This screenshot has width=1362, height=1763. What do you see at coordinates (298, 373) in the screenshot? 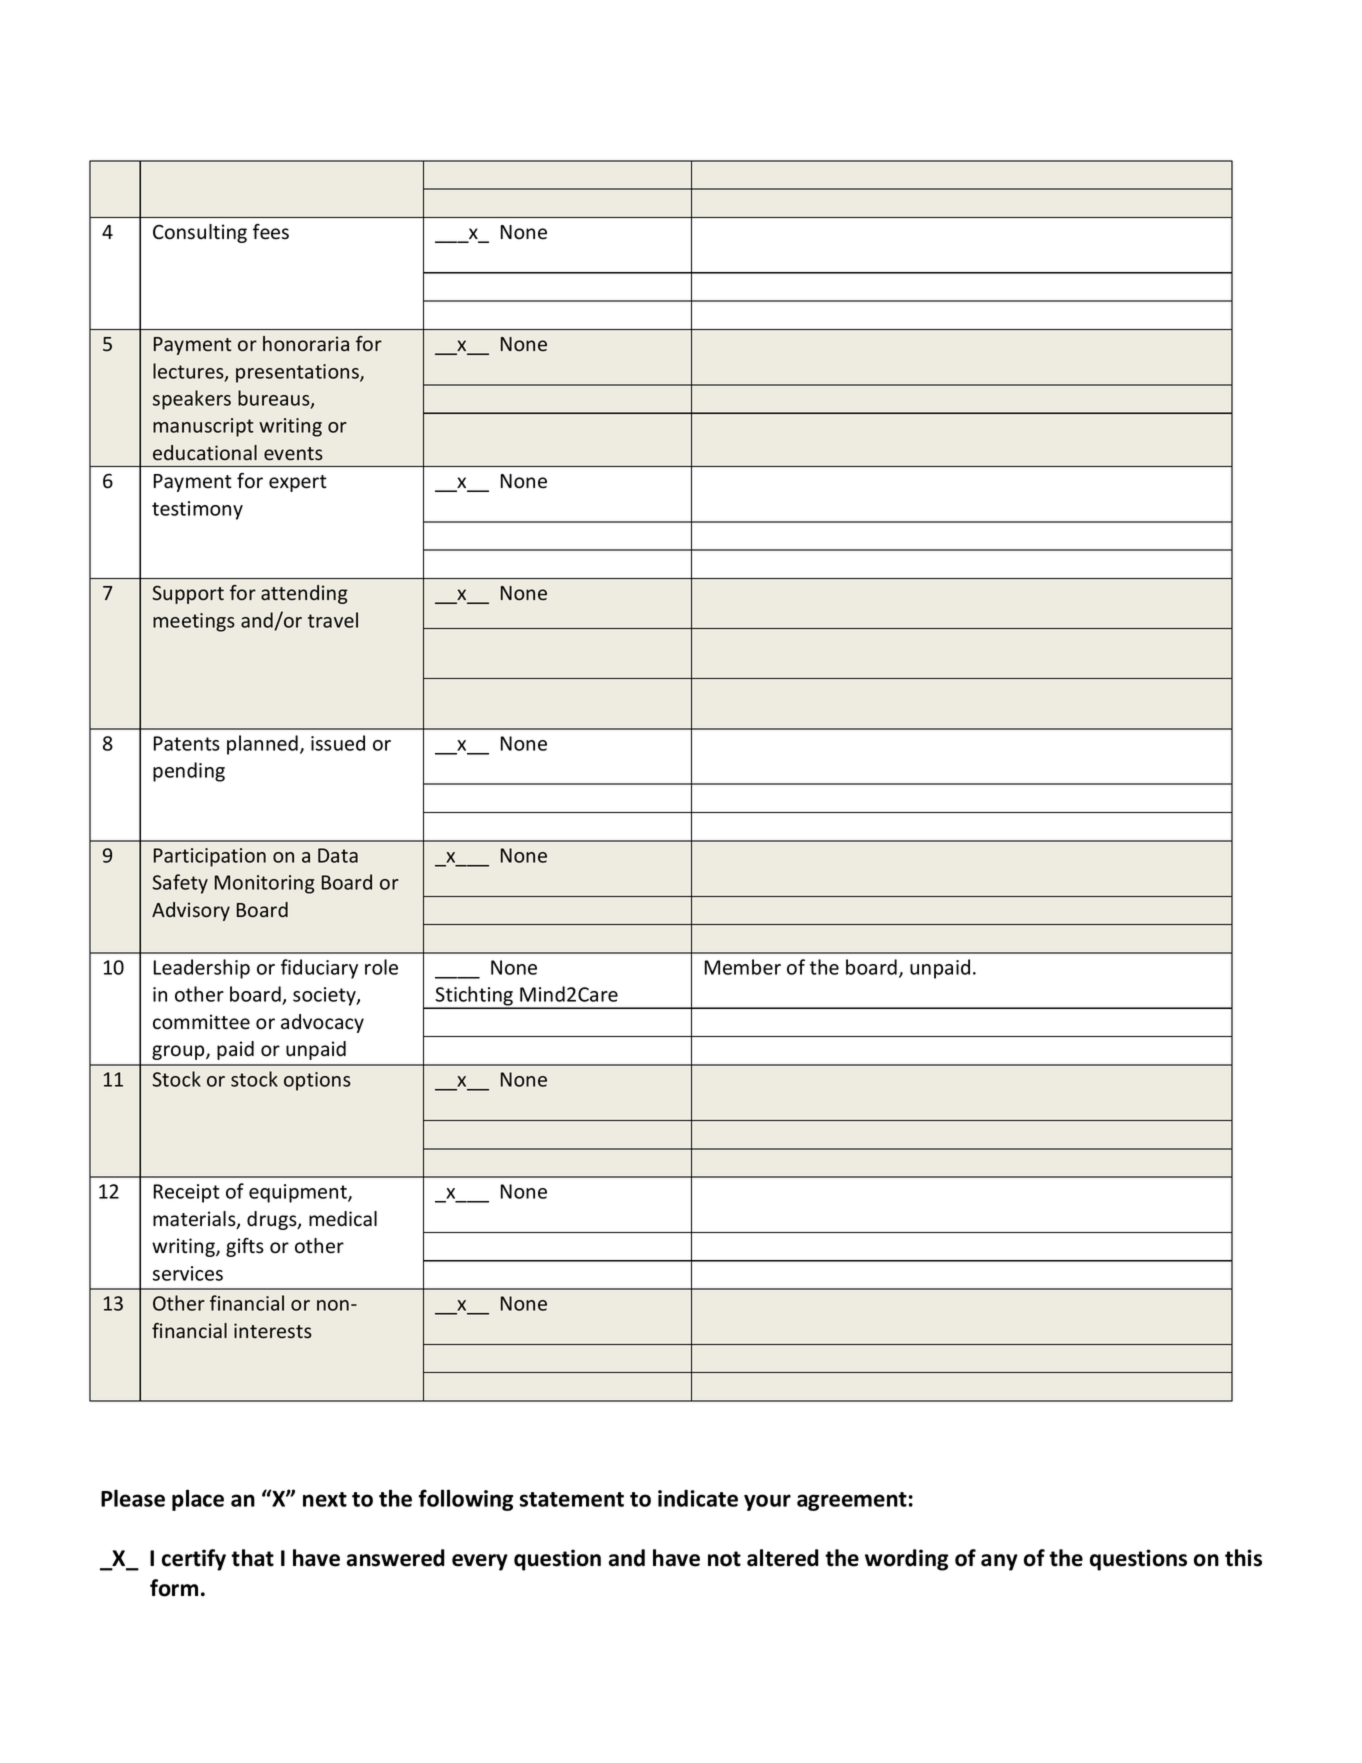
I see `presentations` at bounding box center [298, 373].
